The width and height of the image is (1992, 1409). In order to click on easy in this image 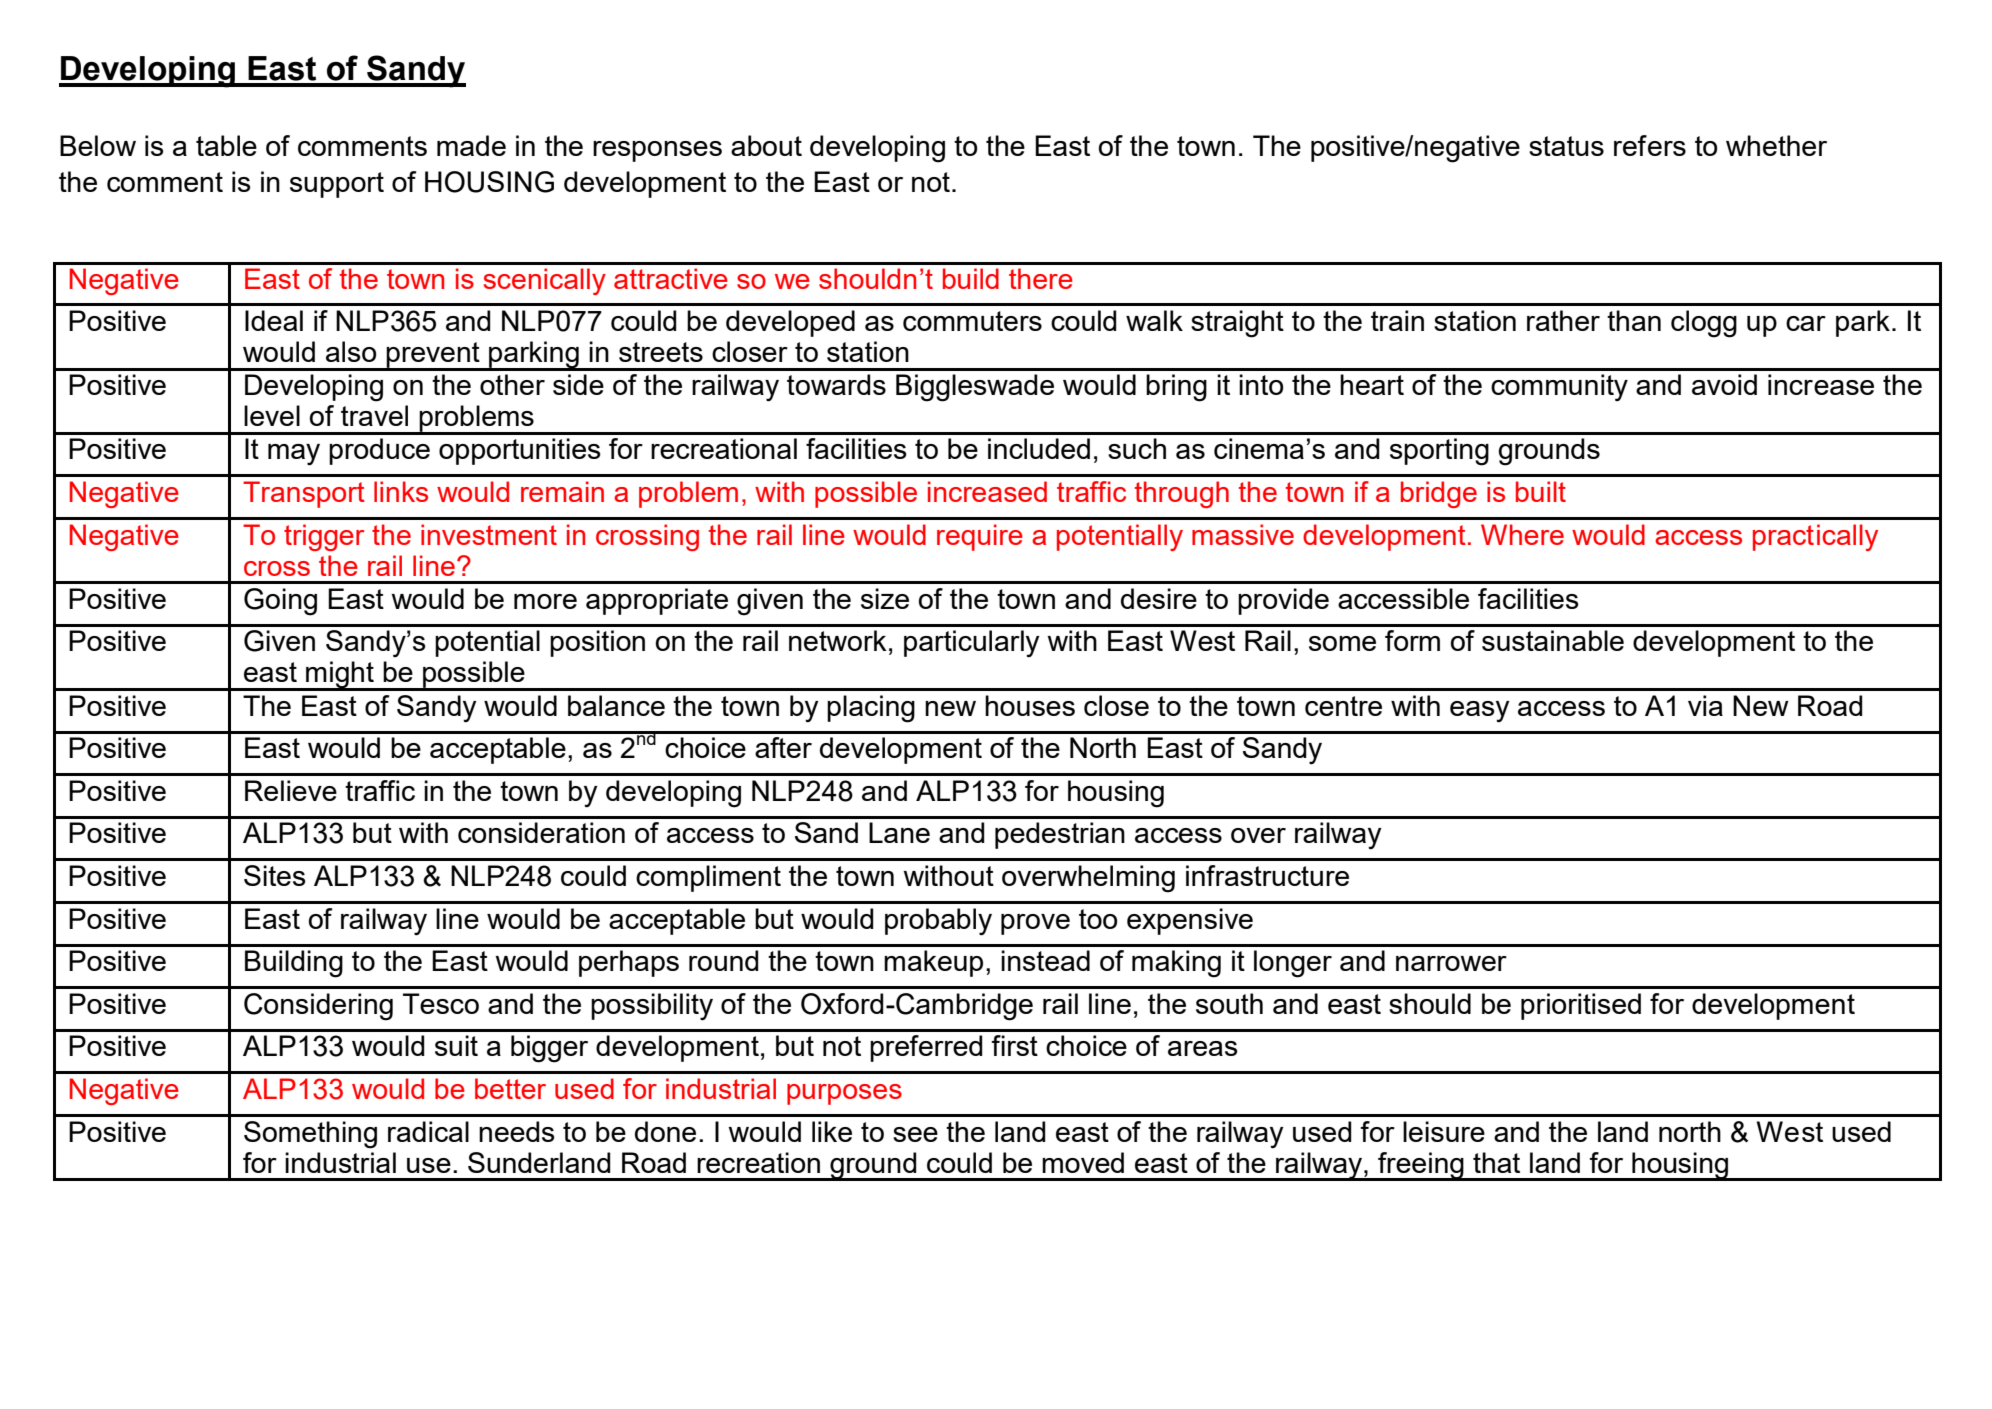, I will do `click(1480, 712)`.
